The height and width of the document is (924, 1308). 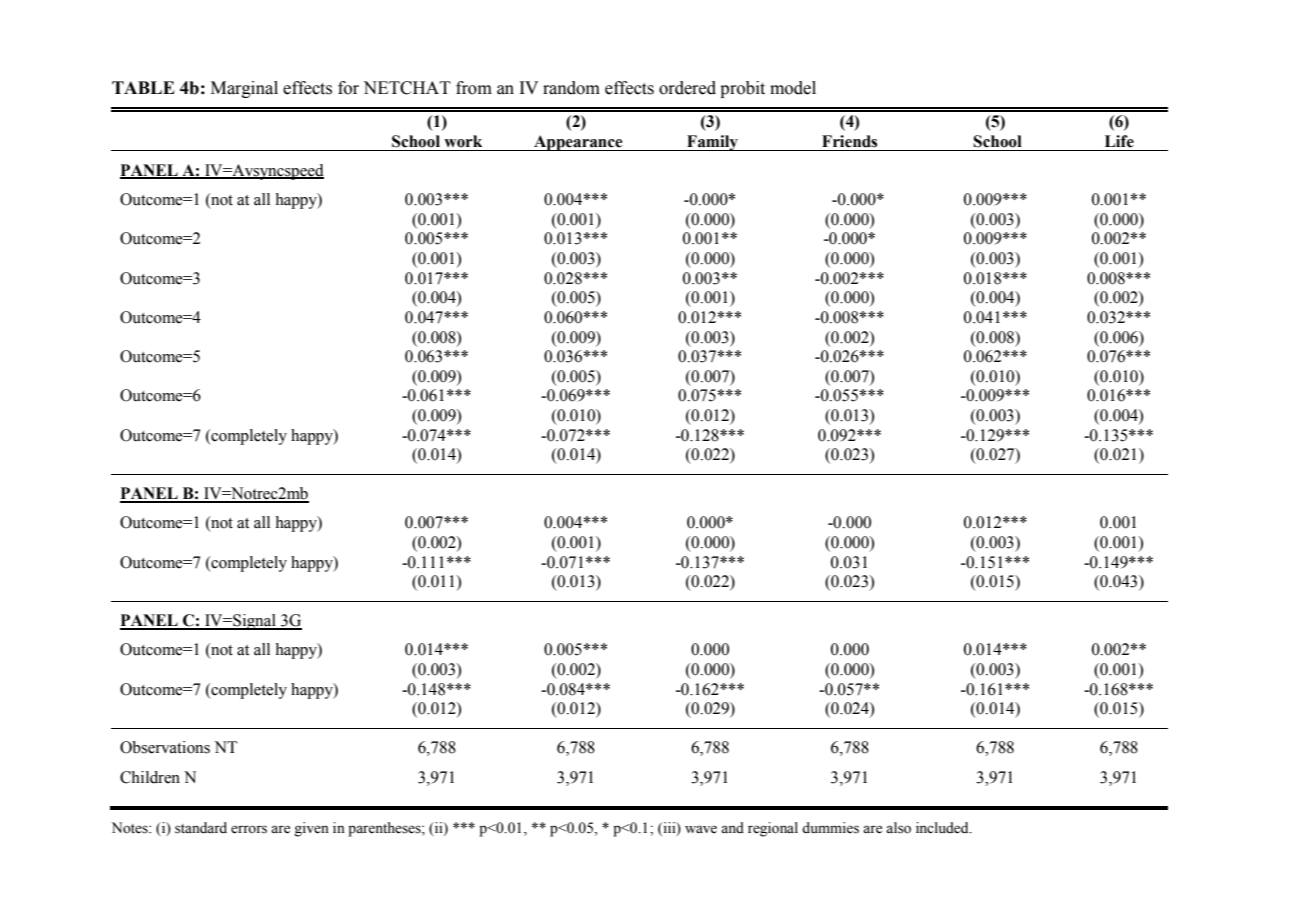 What do you see at coordinates (1119, 141) in the document?
I see `Life` at bounding box center [1119, 141].
